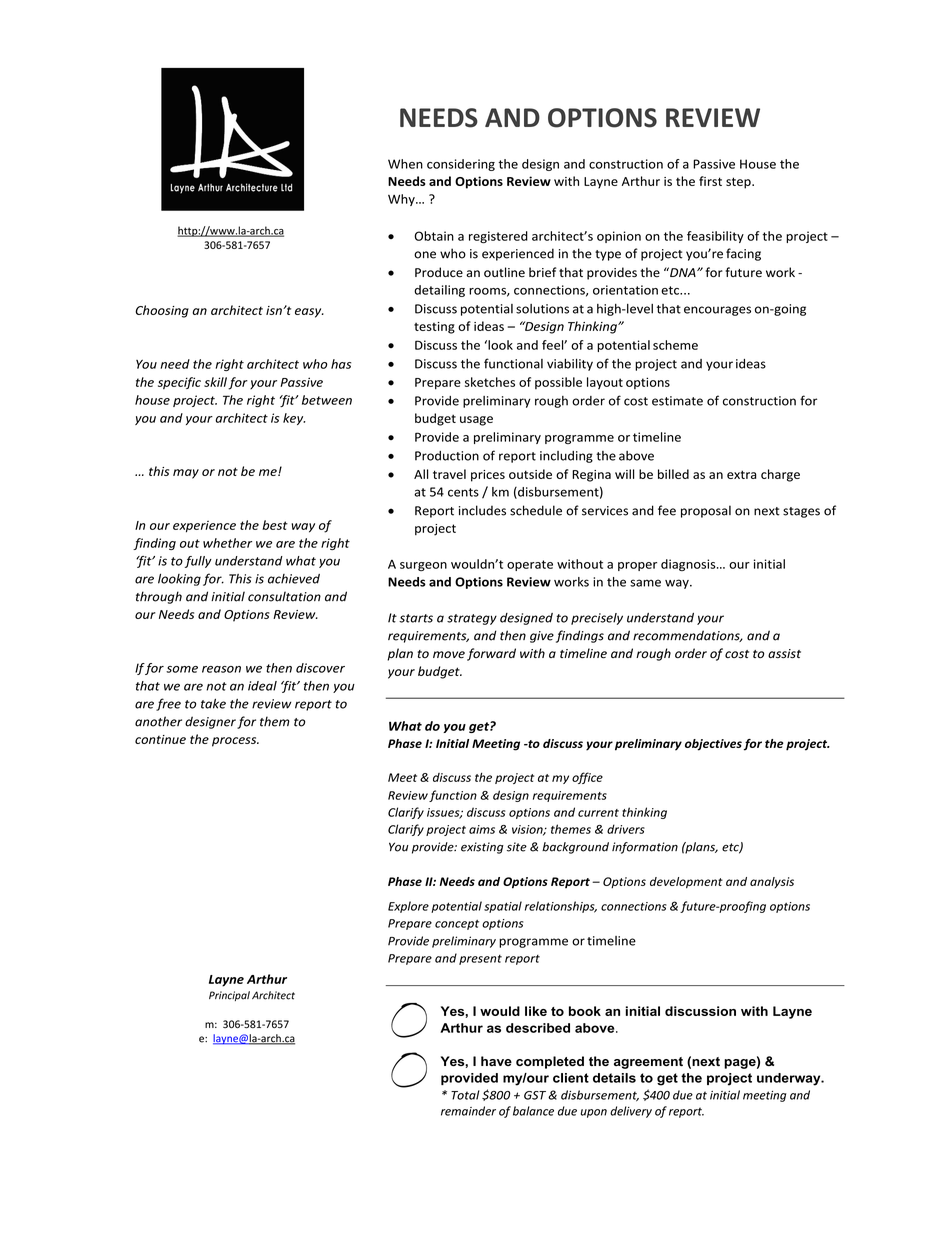 Image resolution: width=952 pixels, height=1233 pixels. What do you see at coordinates (713, 745) in the screenshot?
I see `objectives` at bounding box center [713, 745].
